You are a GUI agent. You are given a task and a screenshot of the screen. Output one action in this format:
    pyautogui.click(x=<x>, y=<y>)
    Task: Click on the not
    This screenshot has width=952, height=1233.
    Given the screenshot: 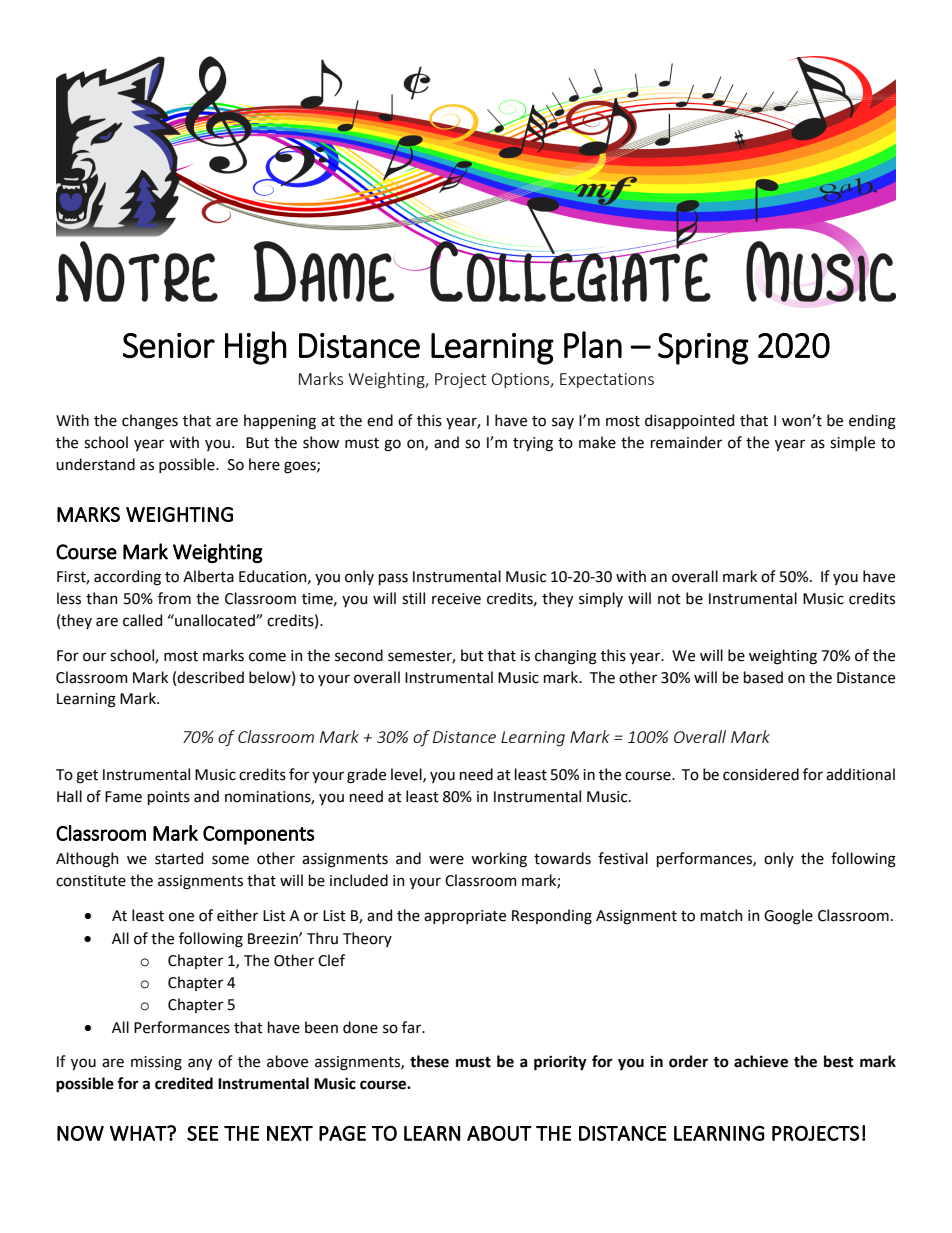 What is the action you would take?
    pyautogui.click(x=669, y=599)
